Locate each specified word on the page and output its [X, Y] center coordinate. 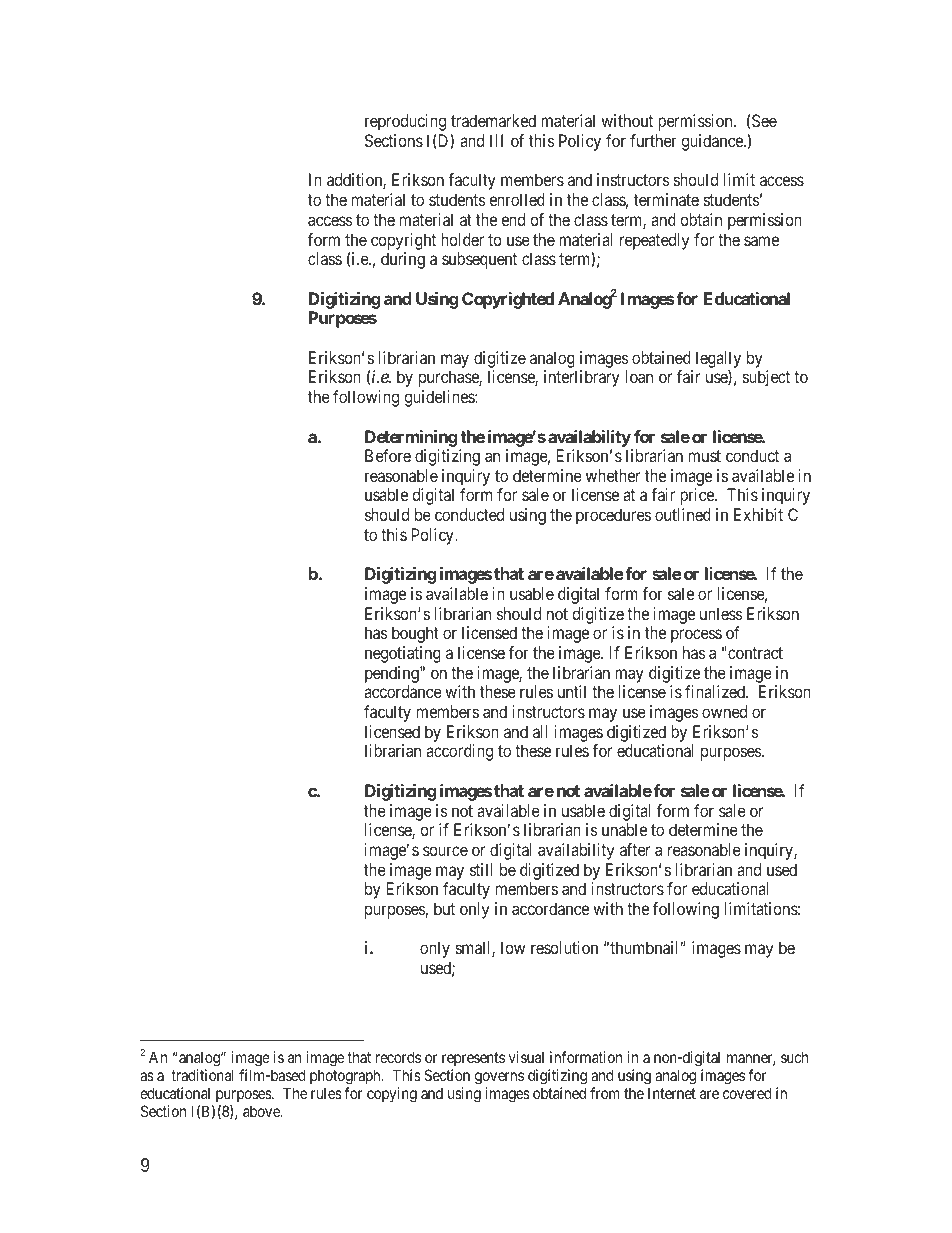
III [496, 140]
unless [721, 613]
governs [499, 1078]
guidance [713, 142]
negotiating [403, 654]
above [262, 1111]
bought [415, 634]
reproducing [405, 122]
